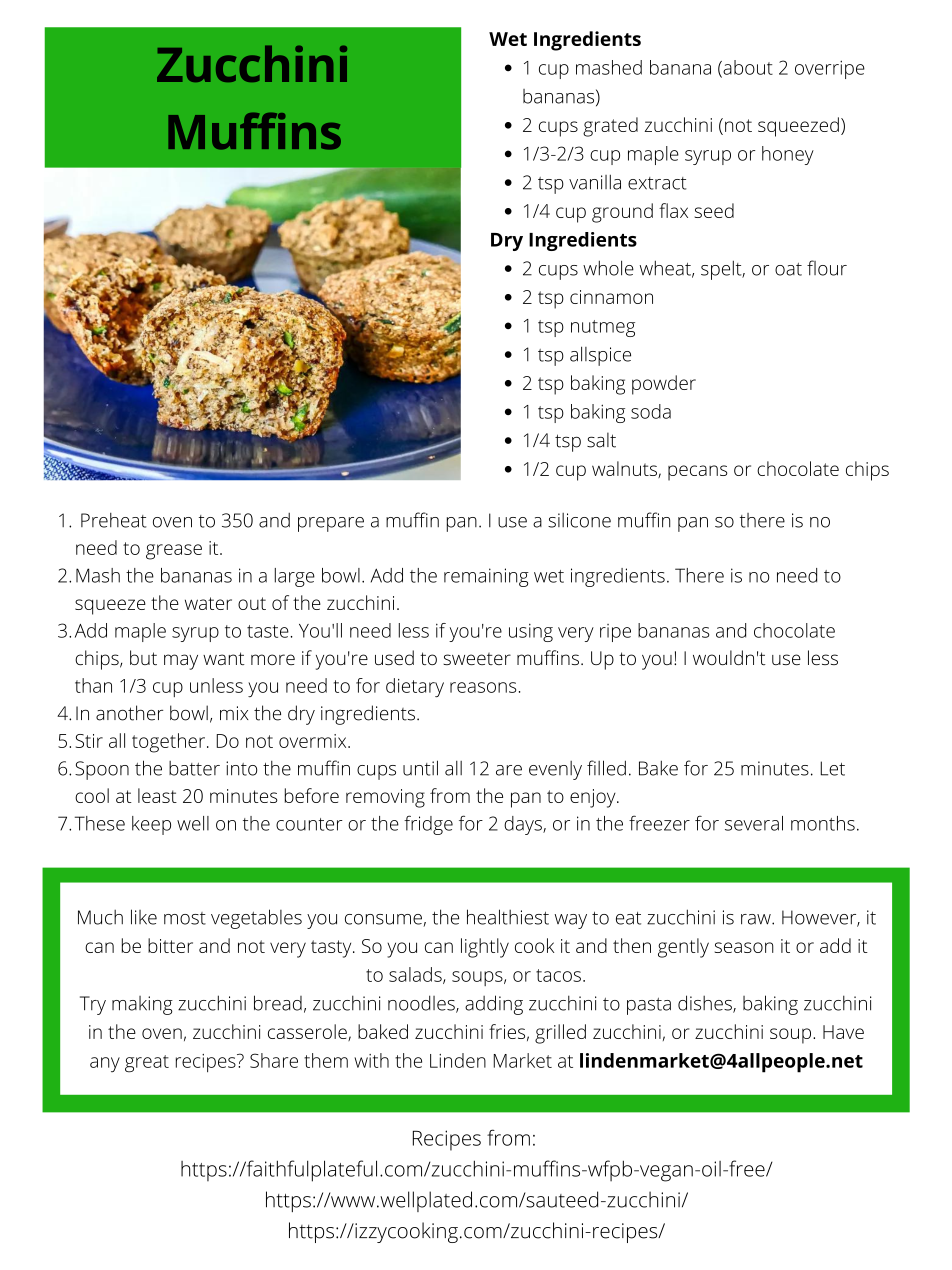  I want to click on fridge, so click(428, 825).
